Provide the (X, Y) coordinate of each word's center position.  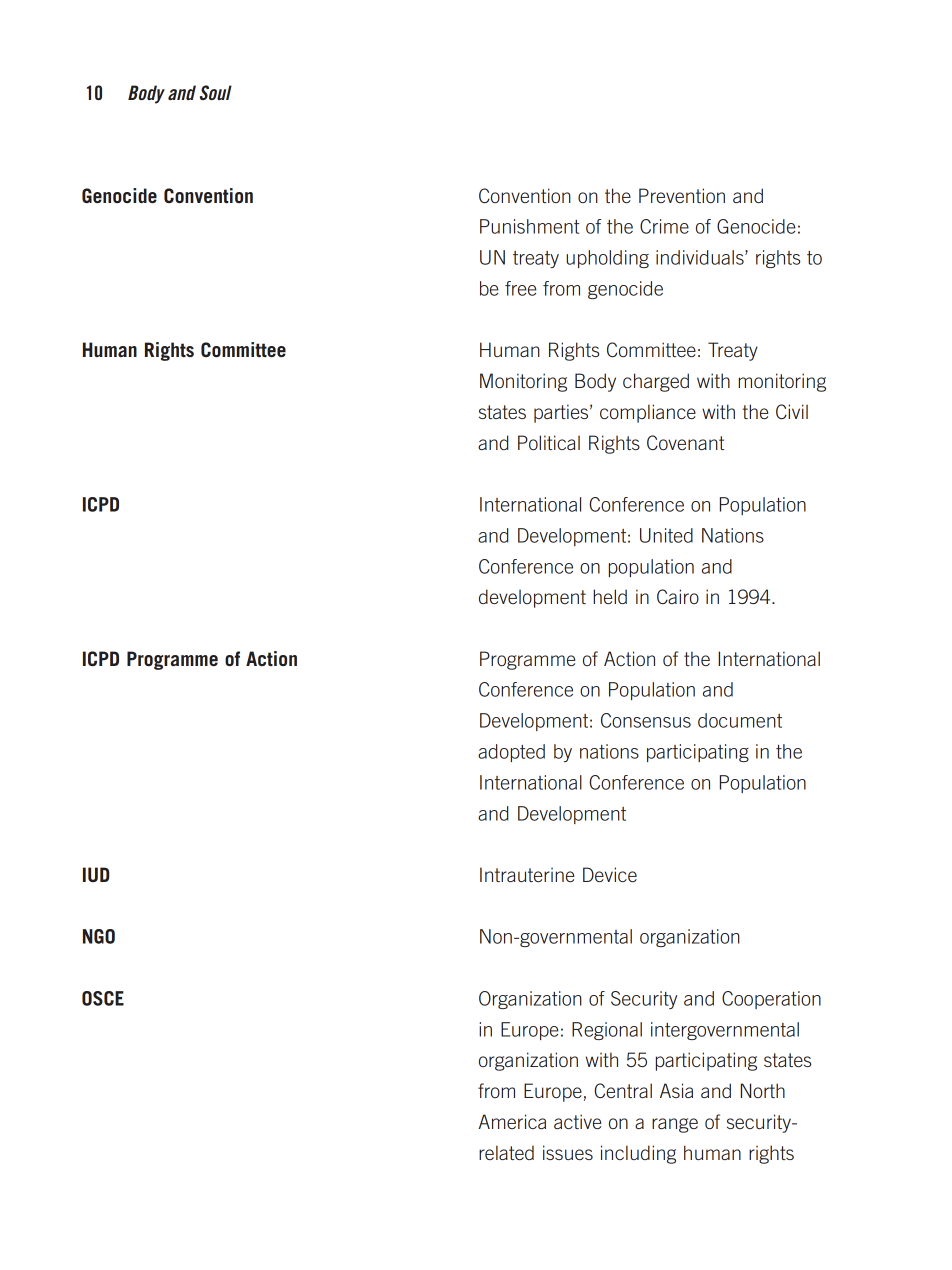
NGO (99, 936)
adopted (511, 753)
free (521, 288)
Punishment (529, 226)
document (740, 720)
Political (549, 442)
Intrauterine (527, 874)
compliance (648, 413)
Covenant (685, 442)
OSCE (103, 998)
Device (610, 874)
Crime (664, 226)
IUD (96, 874)
